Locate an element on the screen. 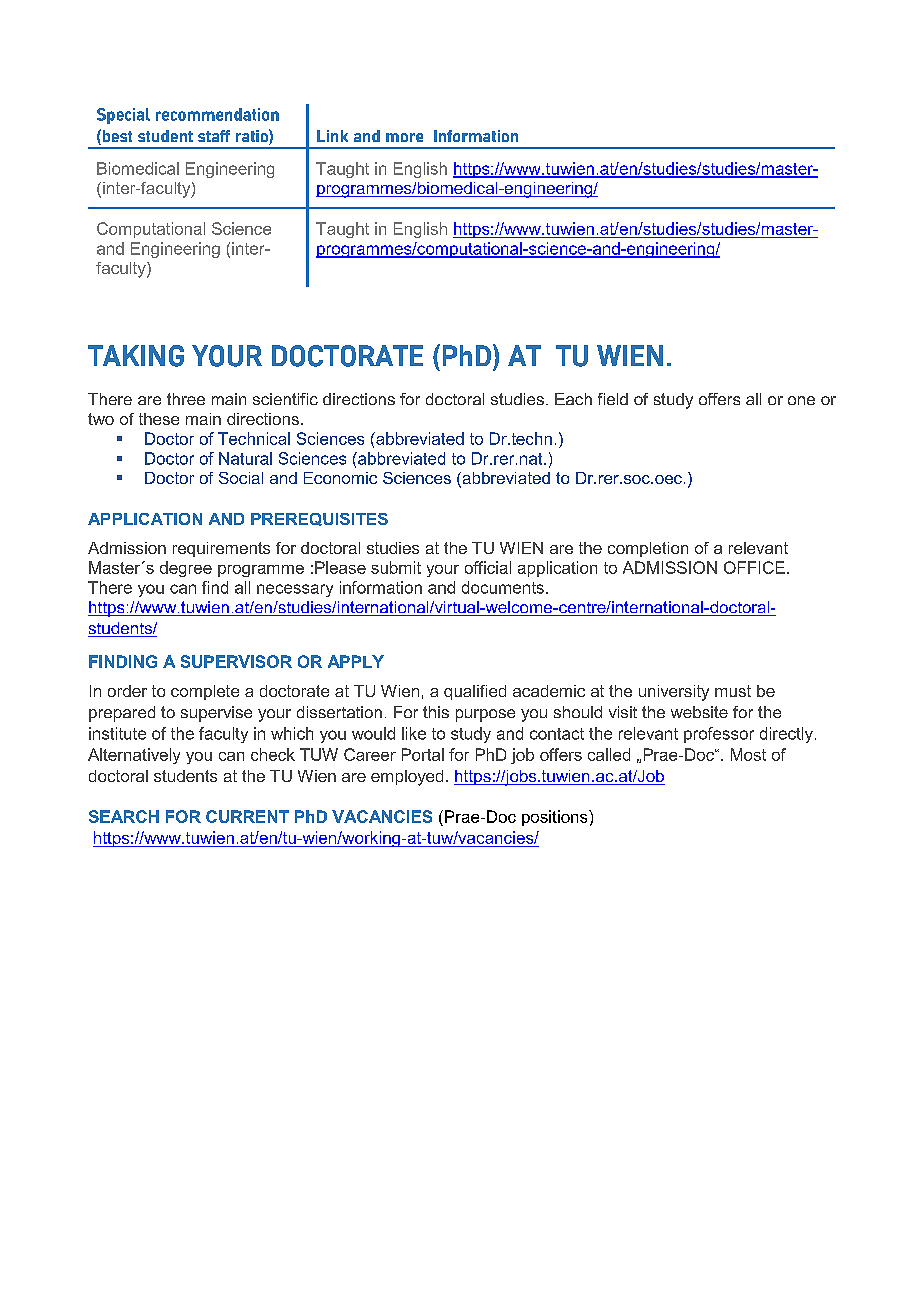 This screenshot has width=924, height=1308. SUPERVISOR is located at coordinates (236, 661).
